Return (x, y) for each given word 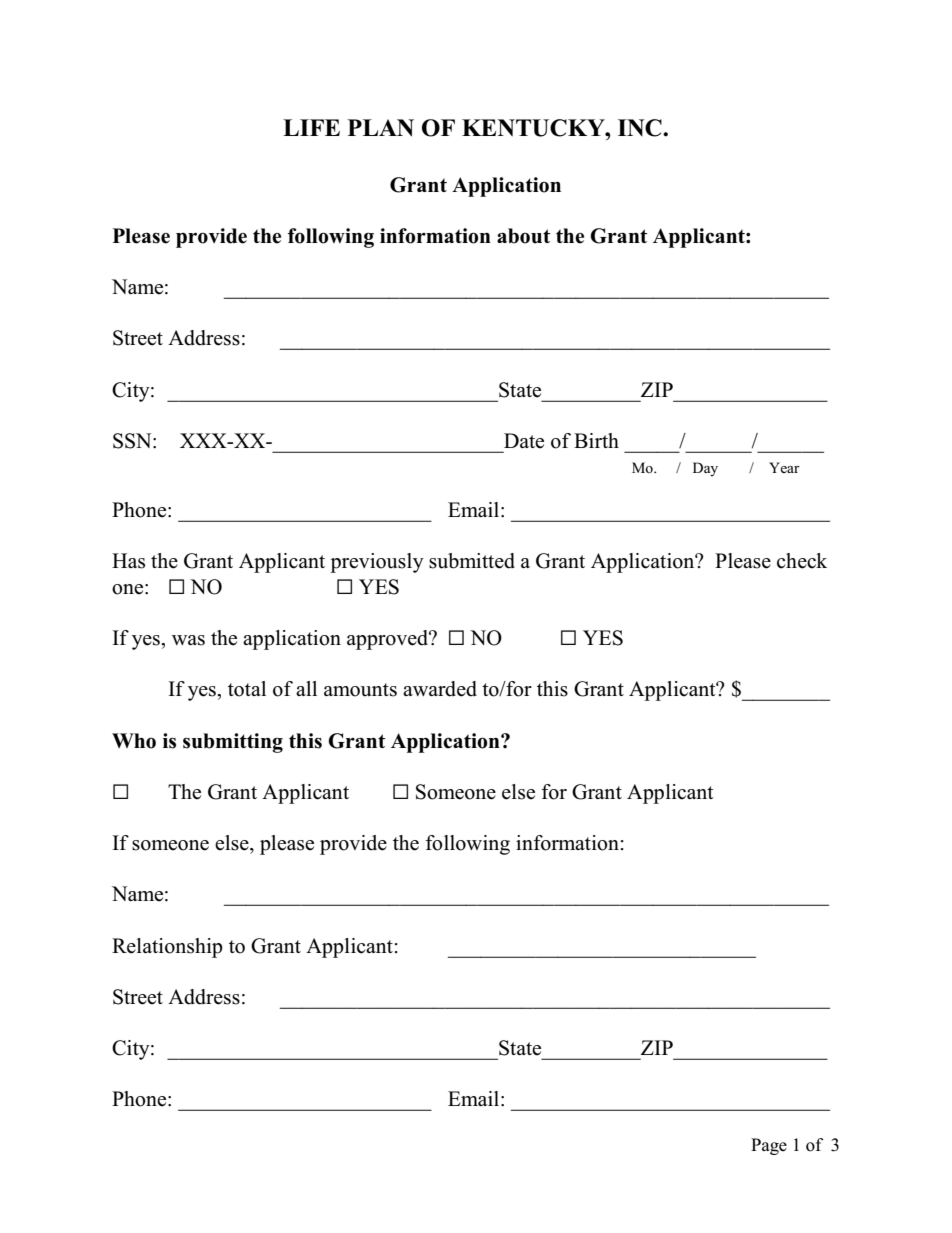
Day (705, 469)
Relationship (167, 948)
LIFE (311, 127)
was (188, 640)
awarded (440, 689)
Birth (596, 440)
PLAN (380, 128)
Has (128, 561)
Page (769, 1146)
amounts (360, 690)
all (306, 688)
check (802, 561)
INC (641, 128)
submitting (233, 743)
